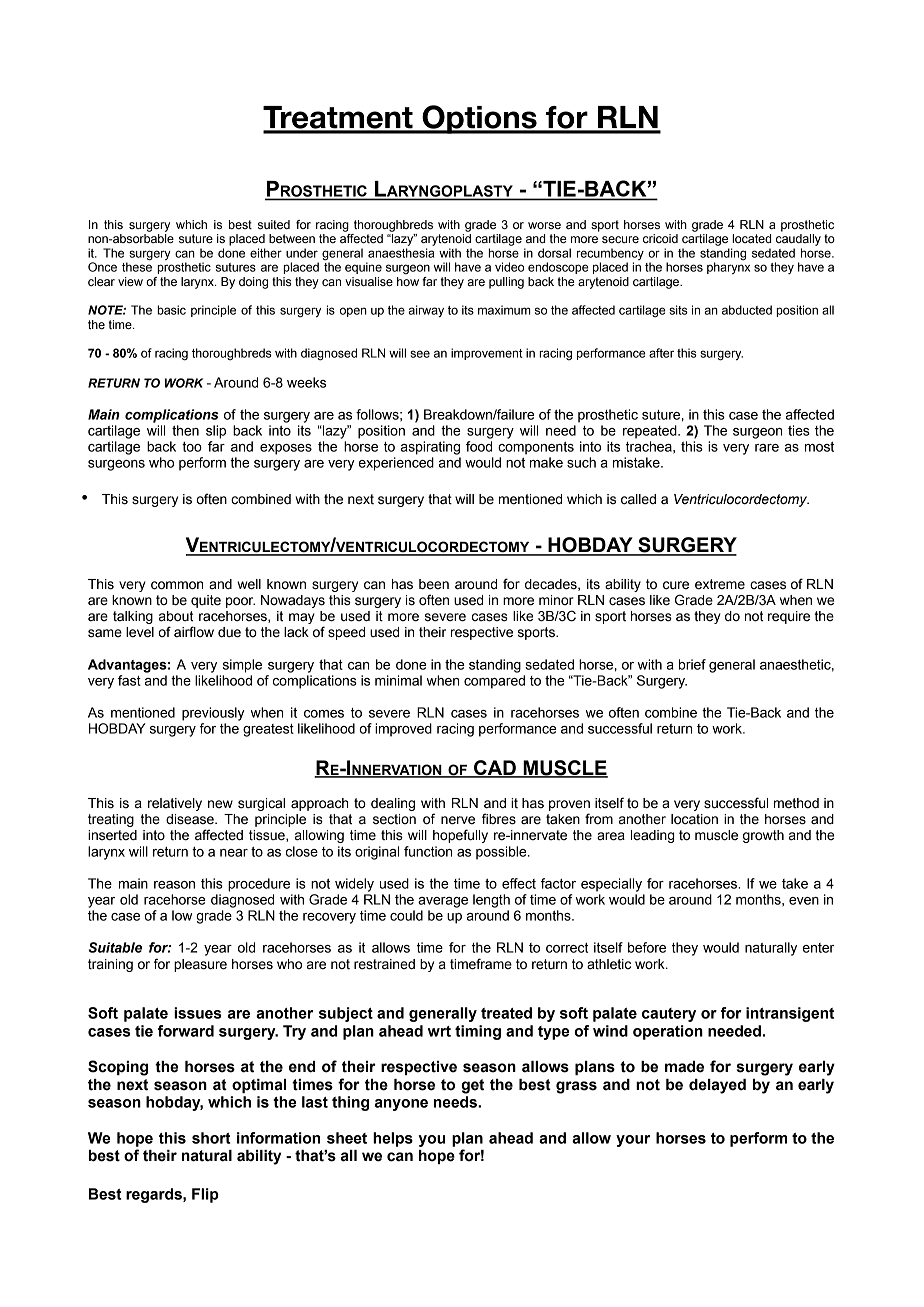  I want to click on relatively, so click(175, 804).
